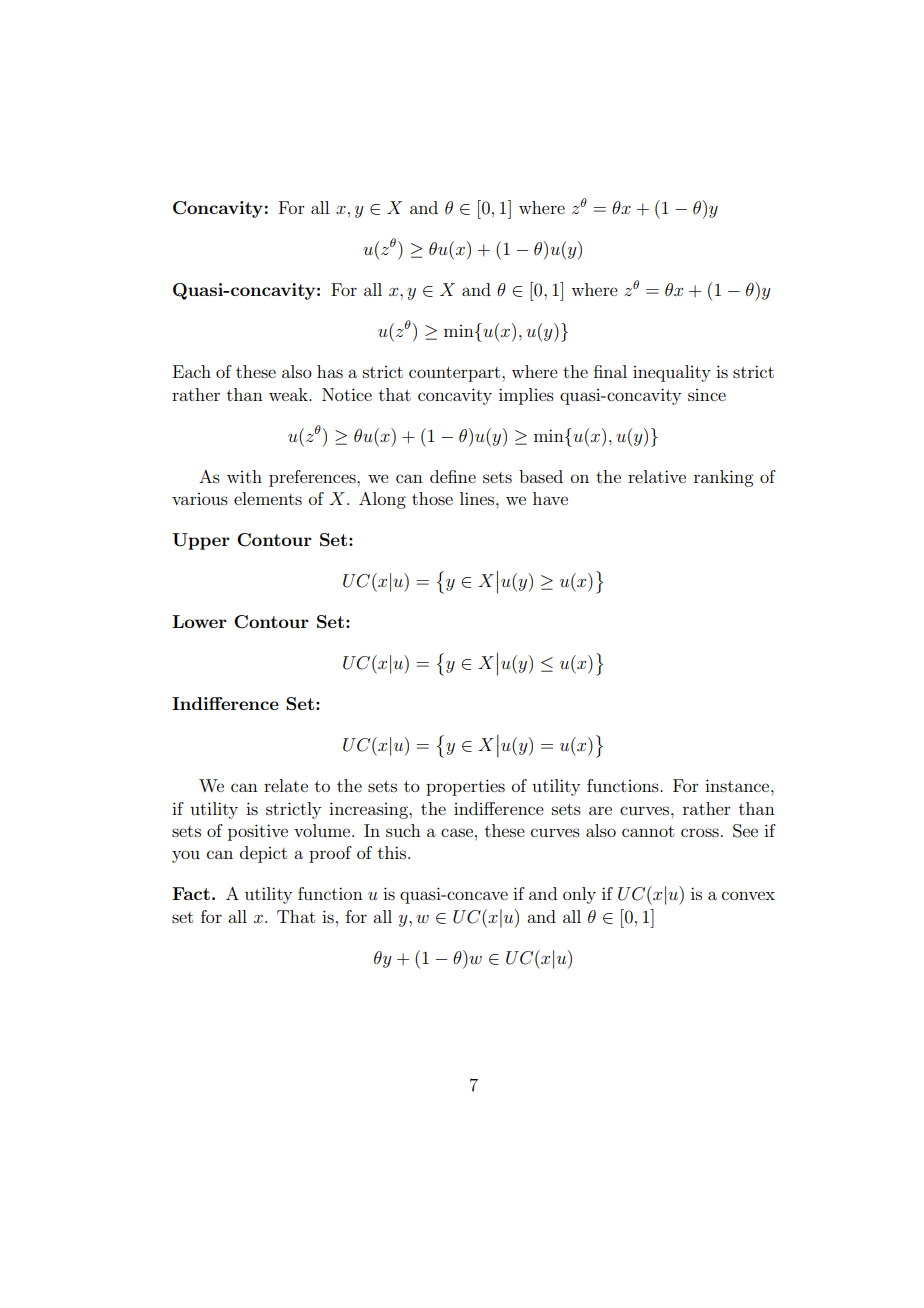 The height and width of the screenshot is (1308, 924). I want to click on counterpart, so click(456, 374).
